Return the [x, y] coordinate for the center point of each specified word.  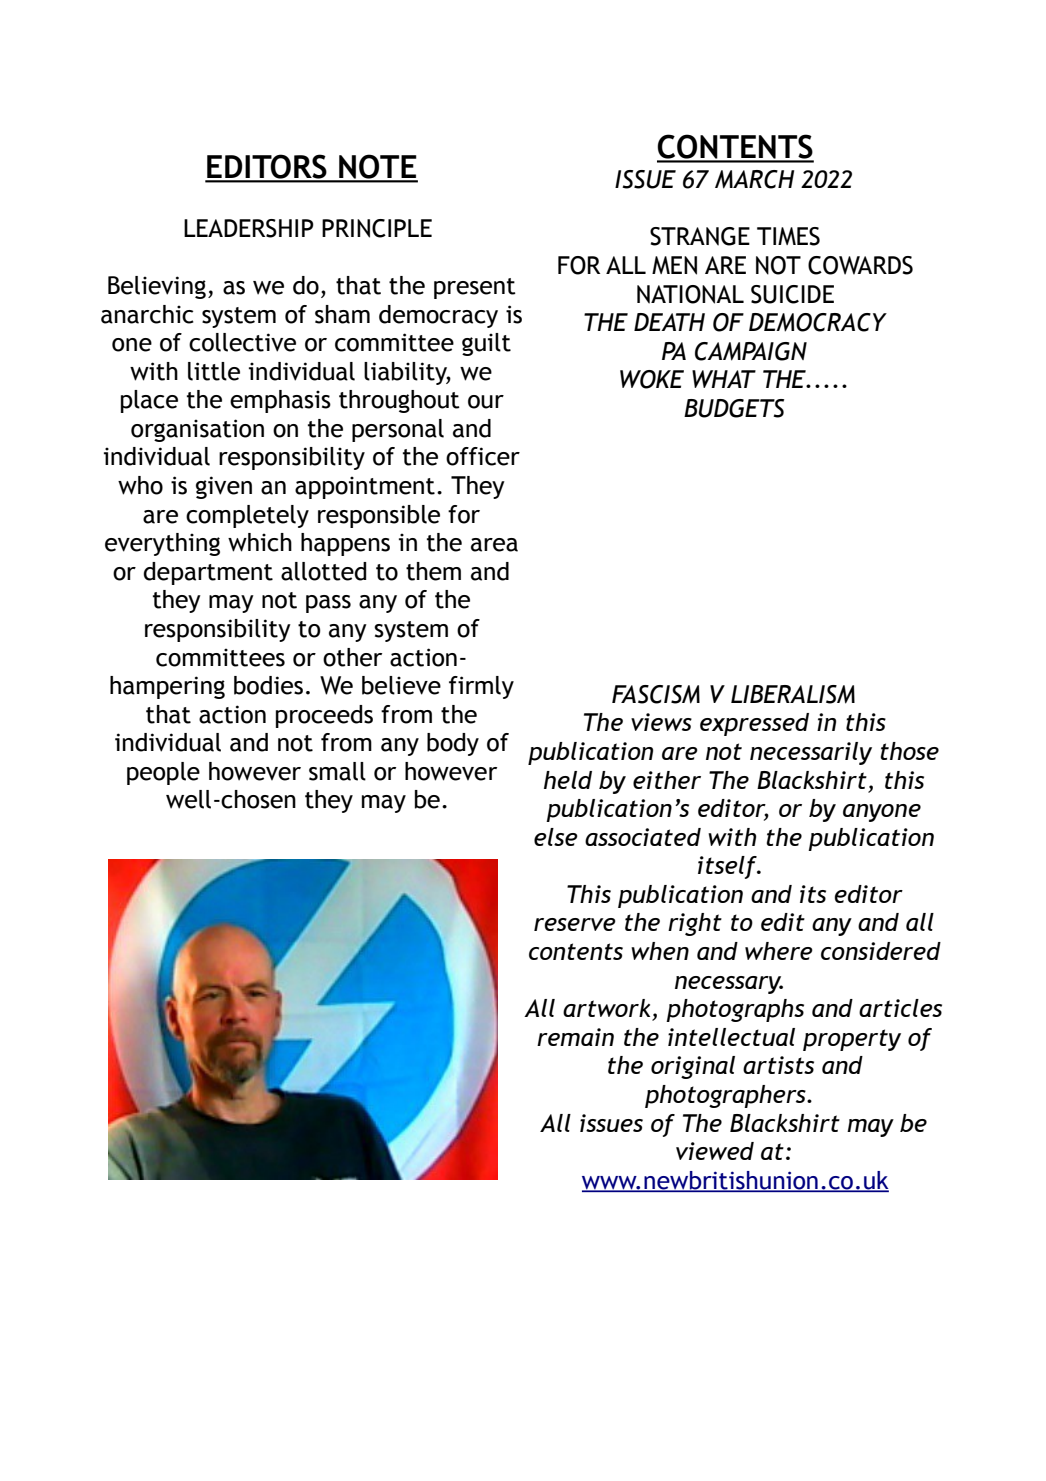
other [352, 657]
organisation [197, 430]
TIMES [788, 236]
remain [575, 1037]
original [693, 1067]
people [163, 773]
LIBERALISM [793, 694]
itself [728, 867]
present [475, 288]
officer [483, 456]
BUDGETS [734, 408]
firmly [481, 687]
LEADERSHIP [249, 228]
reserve [575, 924]
